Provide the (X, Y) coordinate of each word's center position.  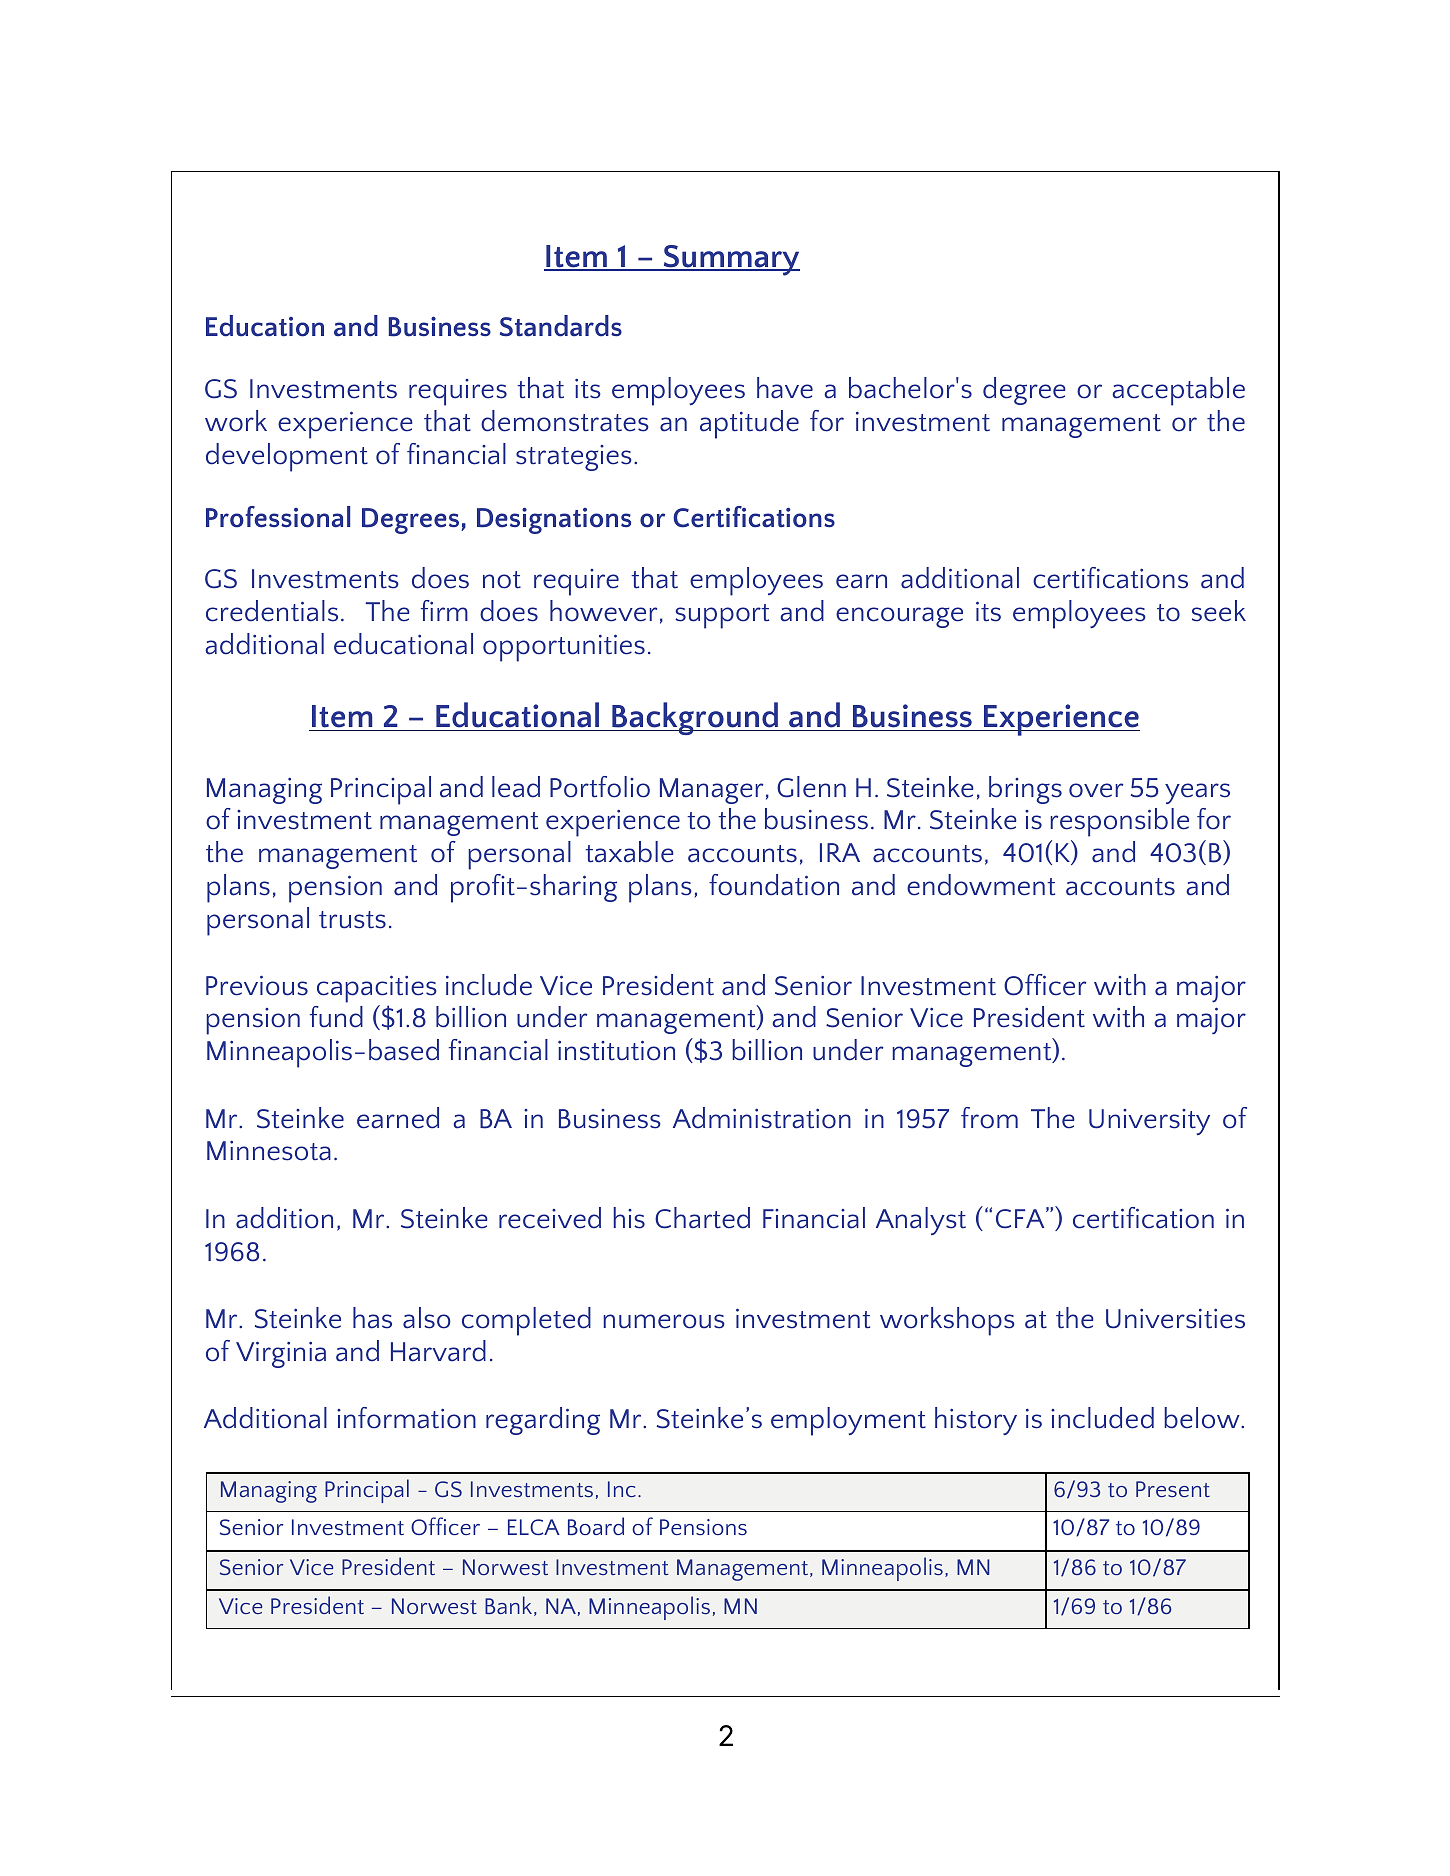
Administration (762, 1118)
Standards (561, 326)
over (1096, 790)
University (1149, 1122)
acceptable (1178, 391)
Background (695, 718)
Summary (730, 260)
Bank (510, 1606)
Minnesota (269, 1151)
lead (516, 787)
